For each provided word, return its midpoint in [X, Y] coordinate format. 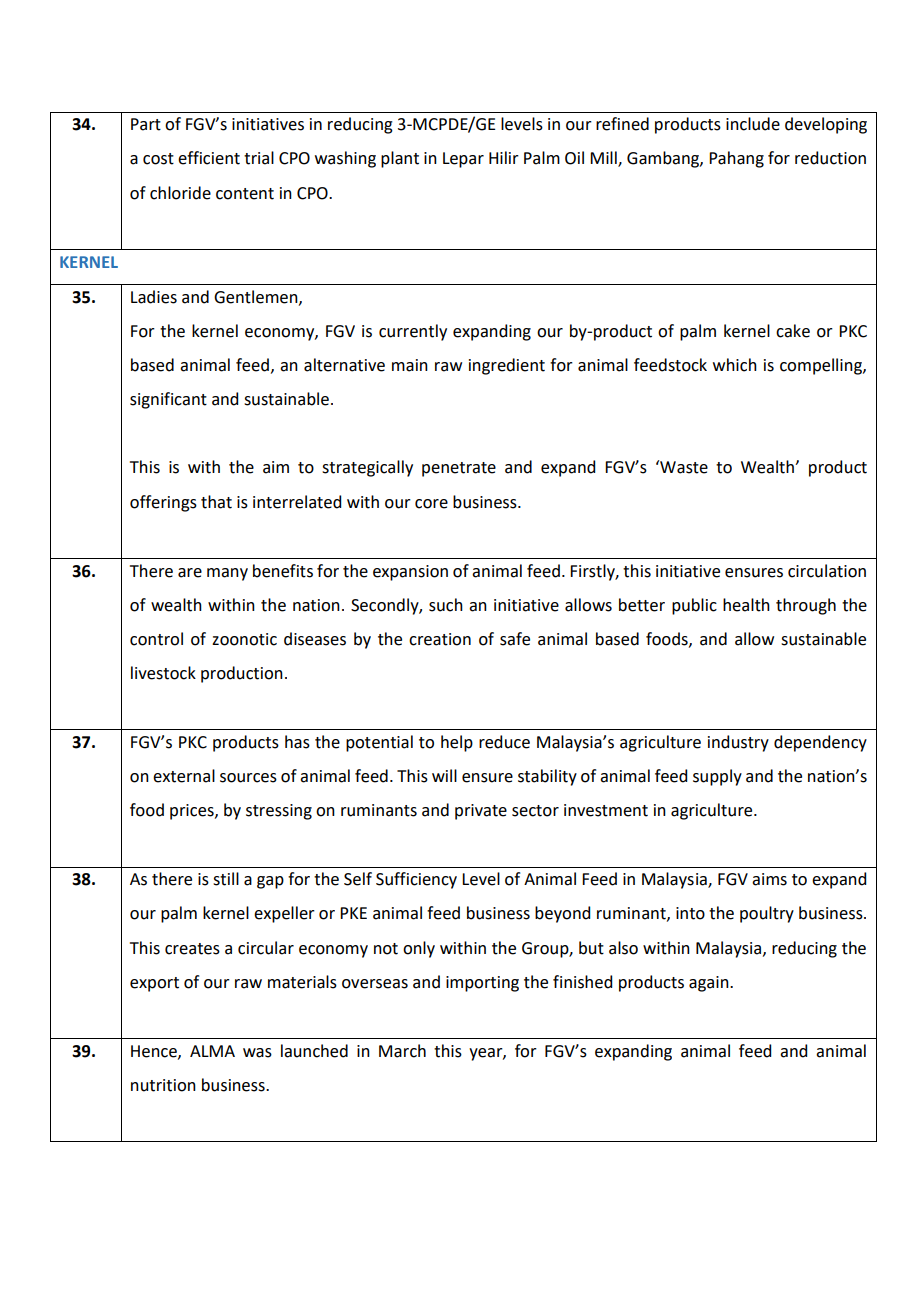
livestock [163, 673]
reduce [504, 742]
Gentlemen [257, 297]
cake [793, 331]
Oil [574, 158]
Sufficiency [416, 880]
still [226, 879]
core [431, 504]
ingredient [507, 366]
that [216, 502]
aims [769, 879]
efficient [209, 158]
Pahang [736, 159]
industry [738, 743]
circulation [827, 571]
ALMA [212, 1051]
